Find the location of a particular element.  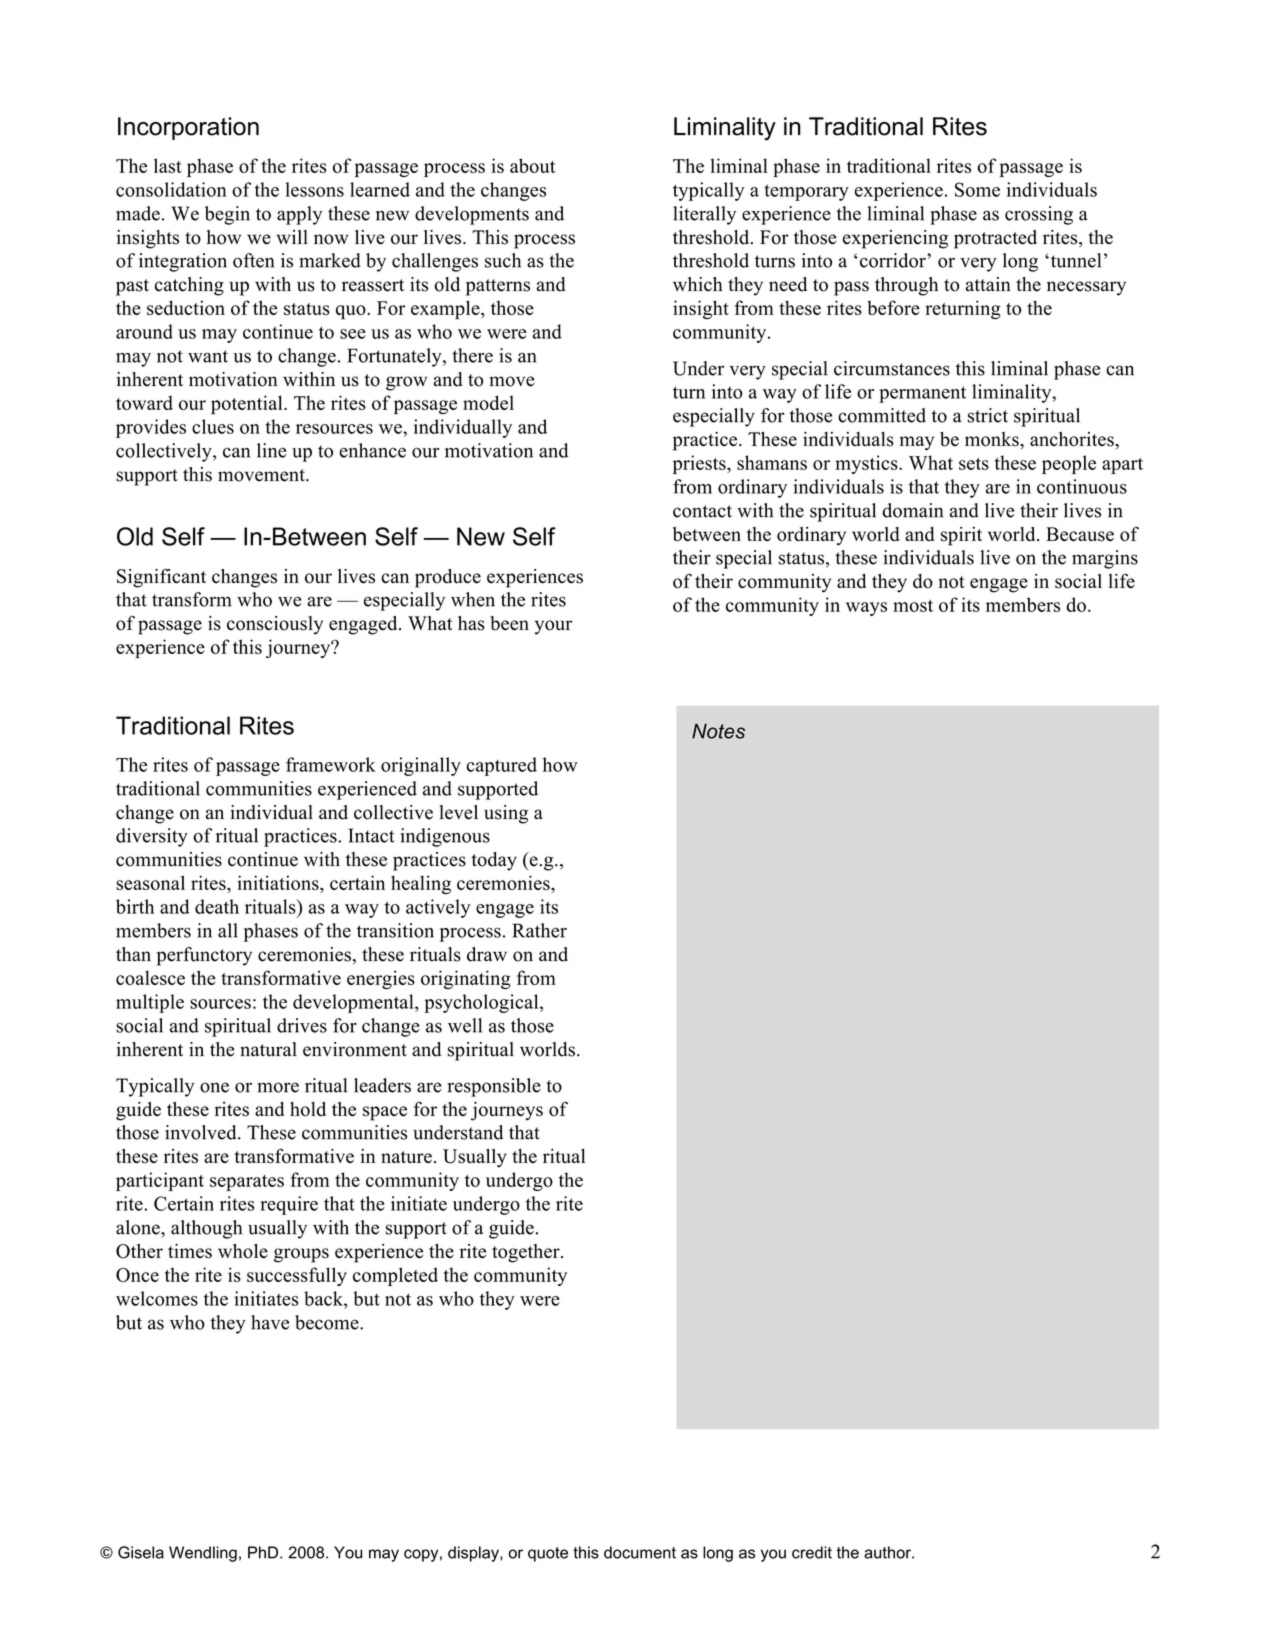

Gisela is located at coordinates (141, 1552).
